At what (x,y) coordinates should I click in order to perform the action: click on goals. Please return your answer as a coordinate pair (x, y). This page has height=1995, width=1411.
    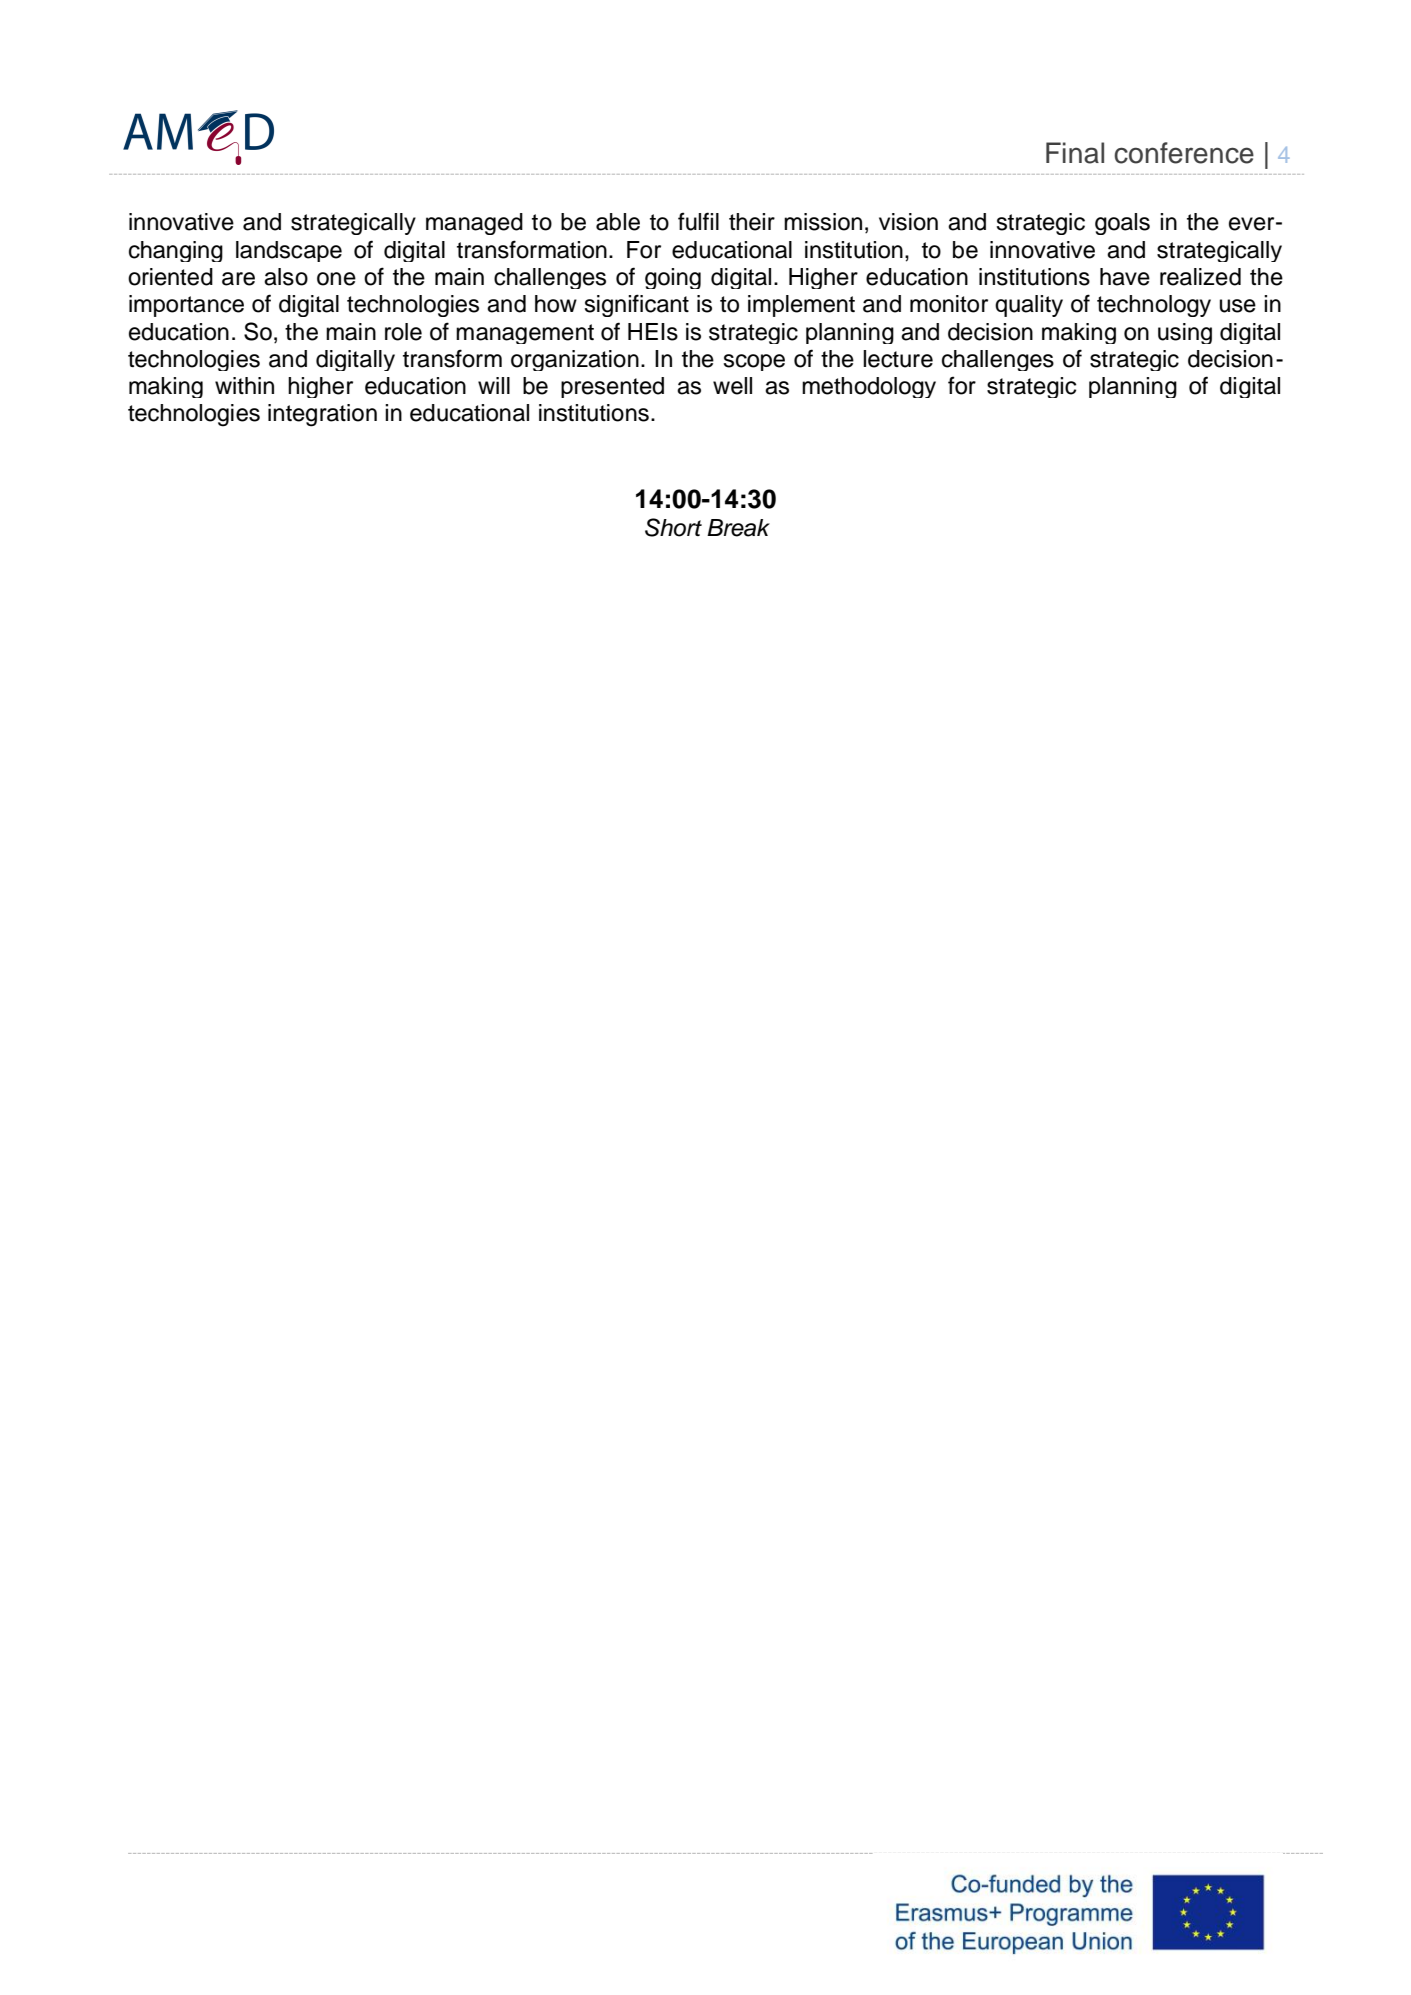
    Looking at the image, I should click on (1122, 224).
